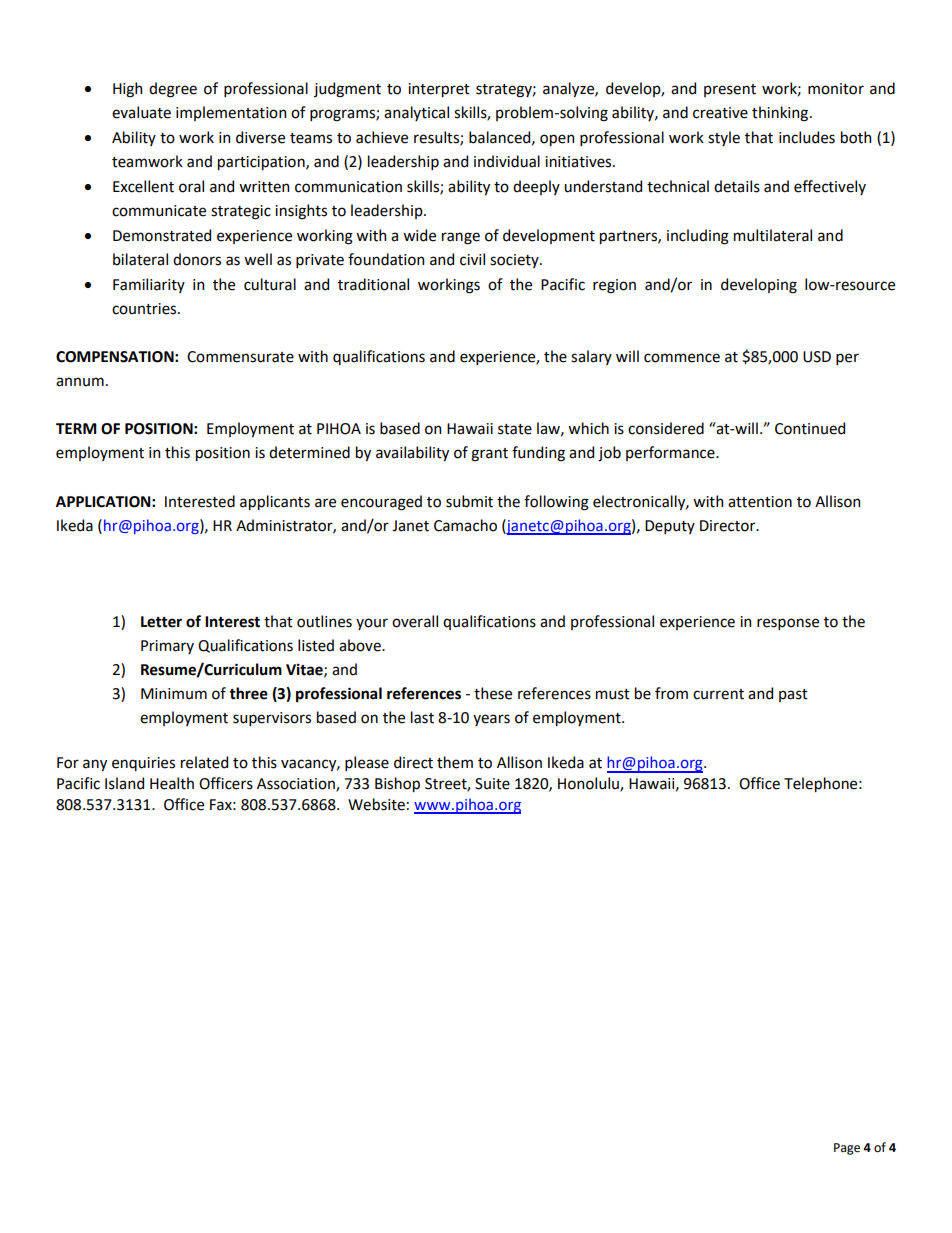 This page has height=1233, width=952. What do you see at coordinates (589, 784) in the page?
I see `Honolulu` at bounding box center [589, 784].
